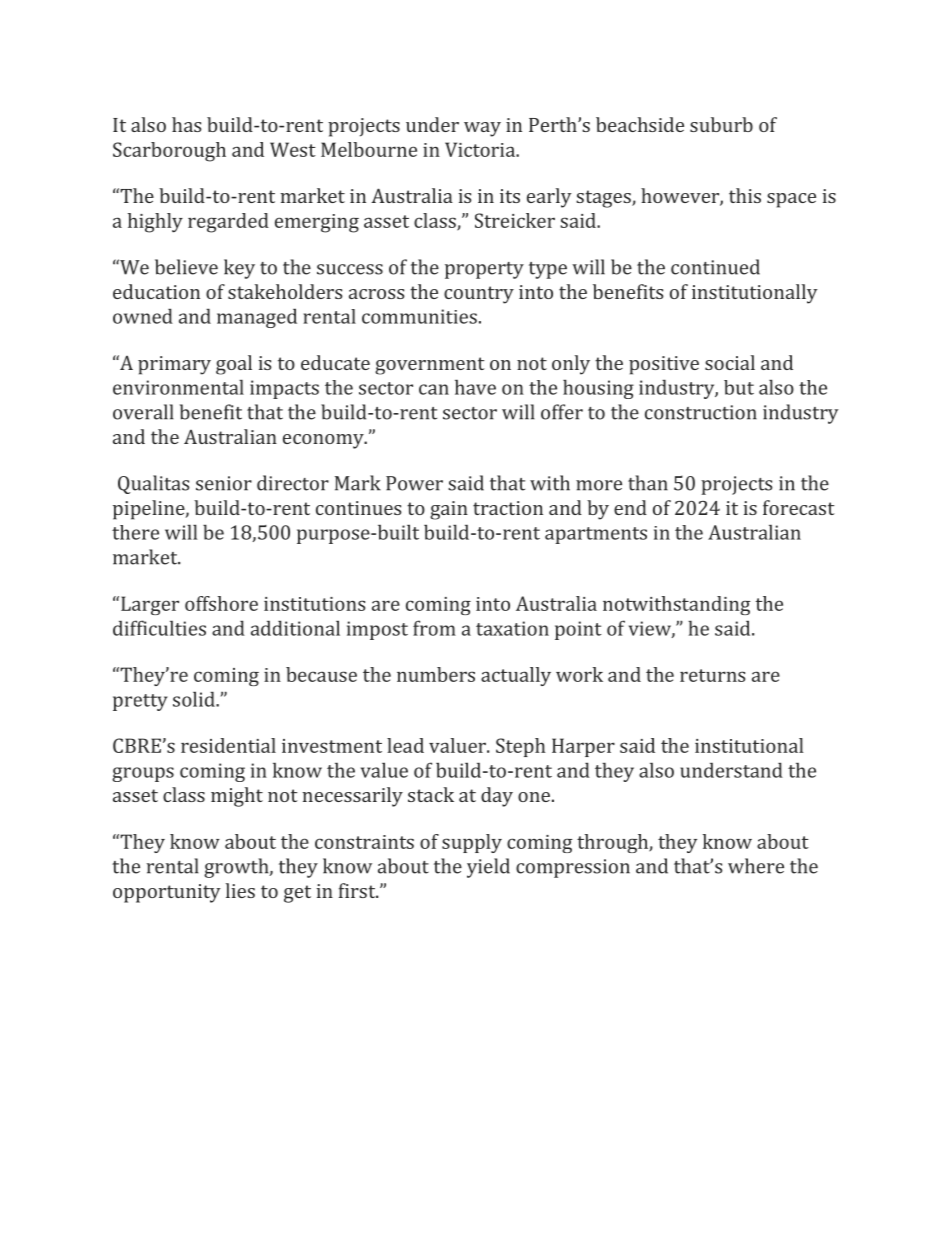  Describe the element at coordinates (756, 866) in the screenshot. I see `where` at that location.
